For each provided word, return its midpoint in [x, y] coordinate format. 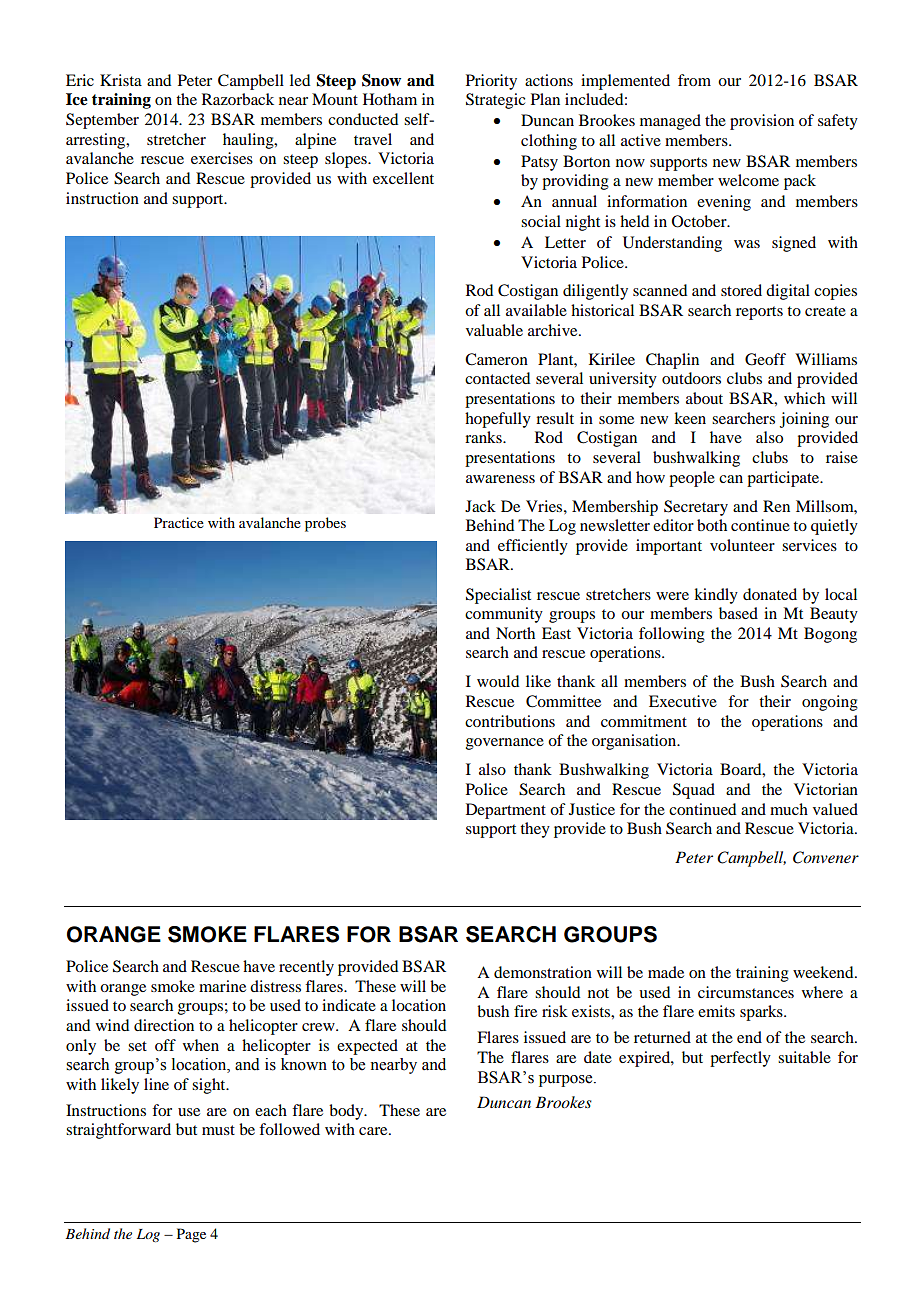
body [347, 1112]
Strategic [495, 101]
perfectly [740, 1059]
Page [191, 1235]
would [498, 681]
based [738, 613]
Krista [121, 80]
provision [762, 122]
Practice [179, 522]
